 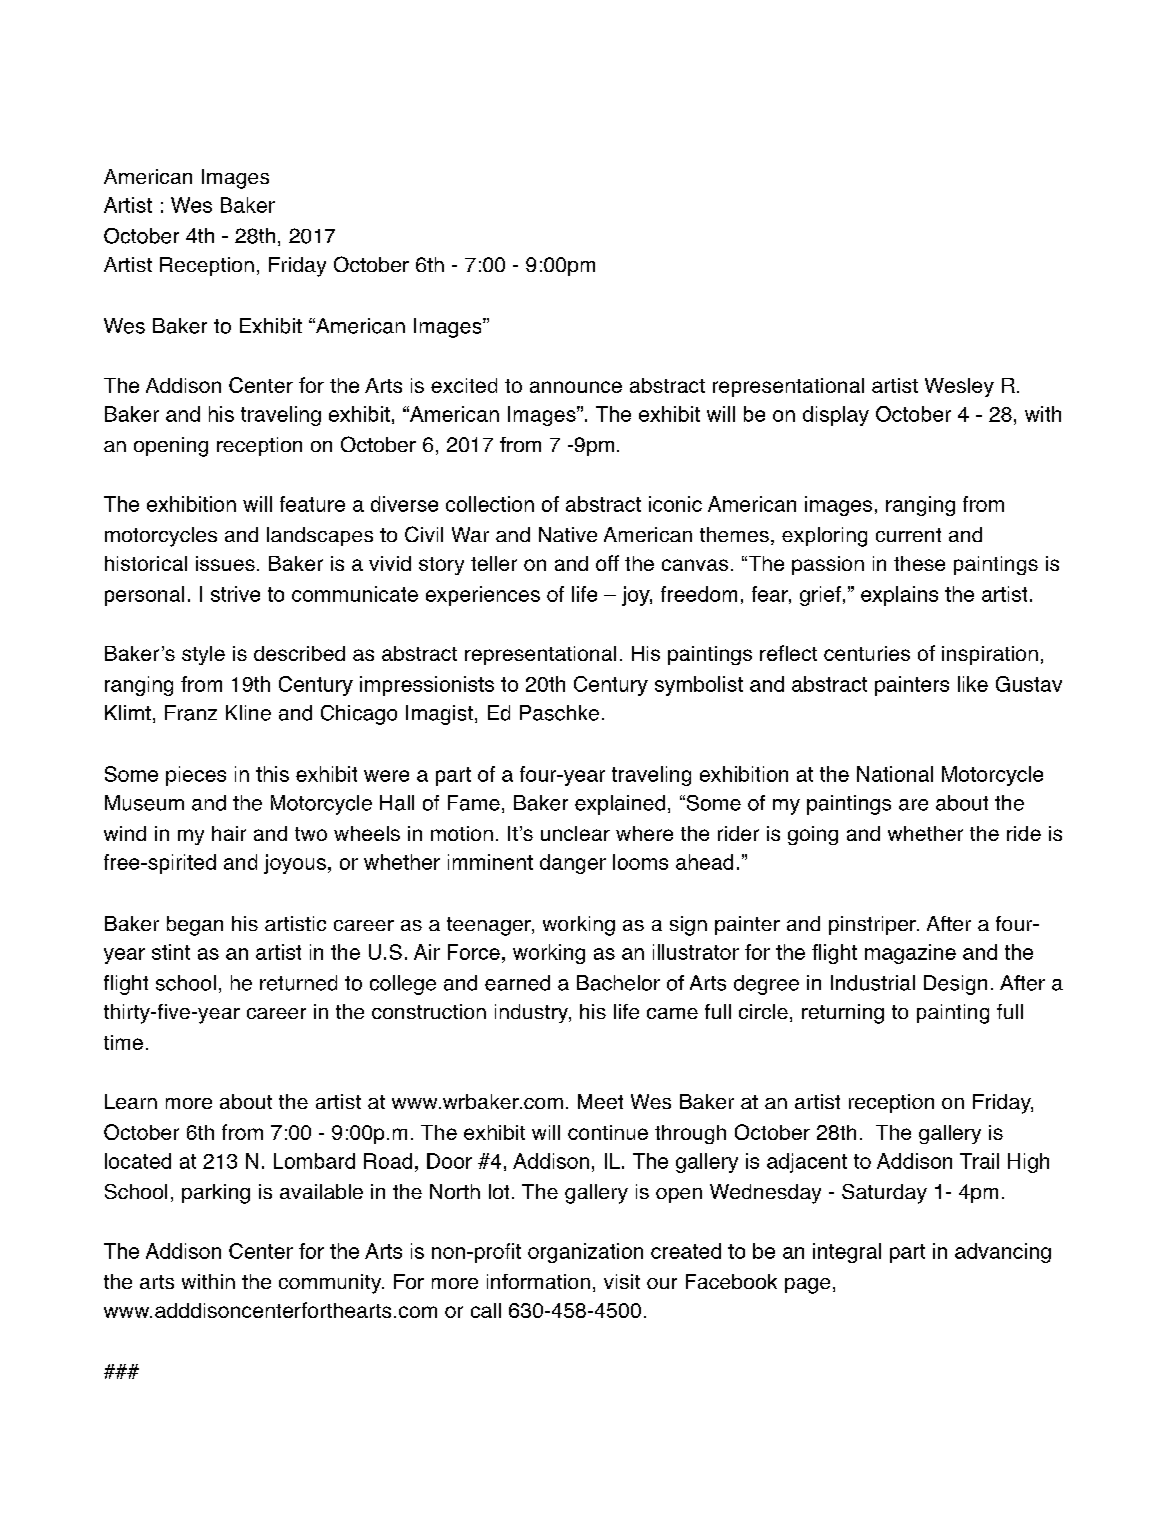 I want to click on returning, so click(x=843, y=1014).
